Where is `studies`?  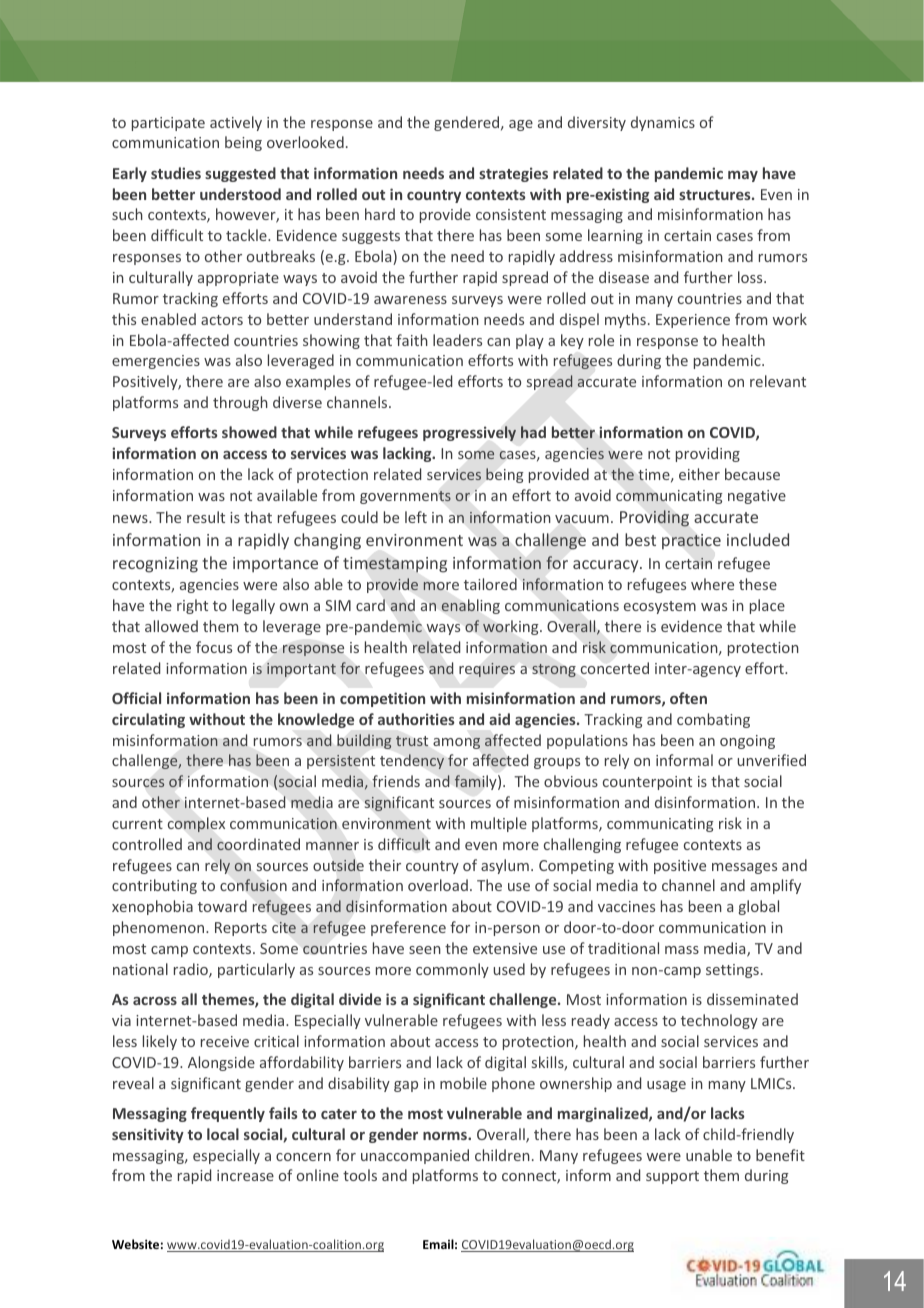 studies is located at coordinates (176, 173).
